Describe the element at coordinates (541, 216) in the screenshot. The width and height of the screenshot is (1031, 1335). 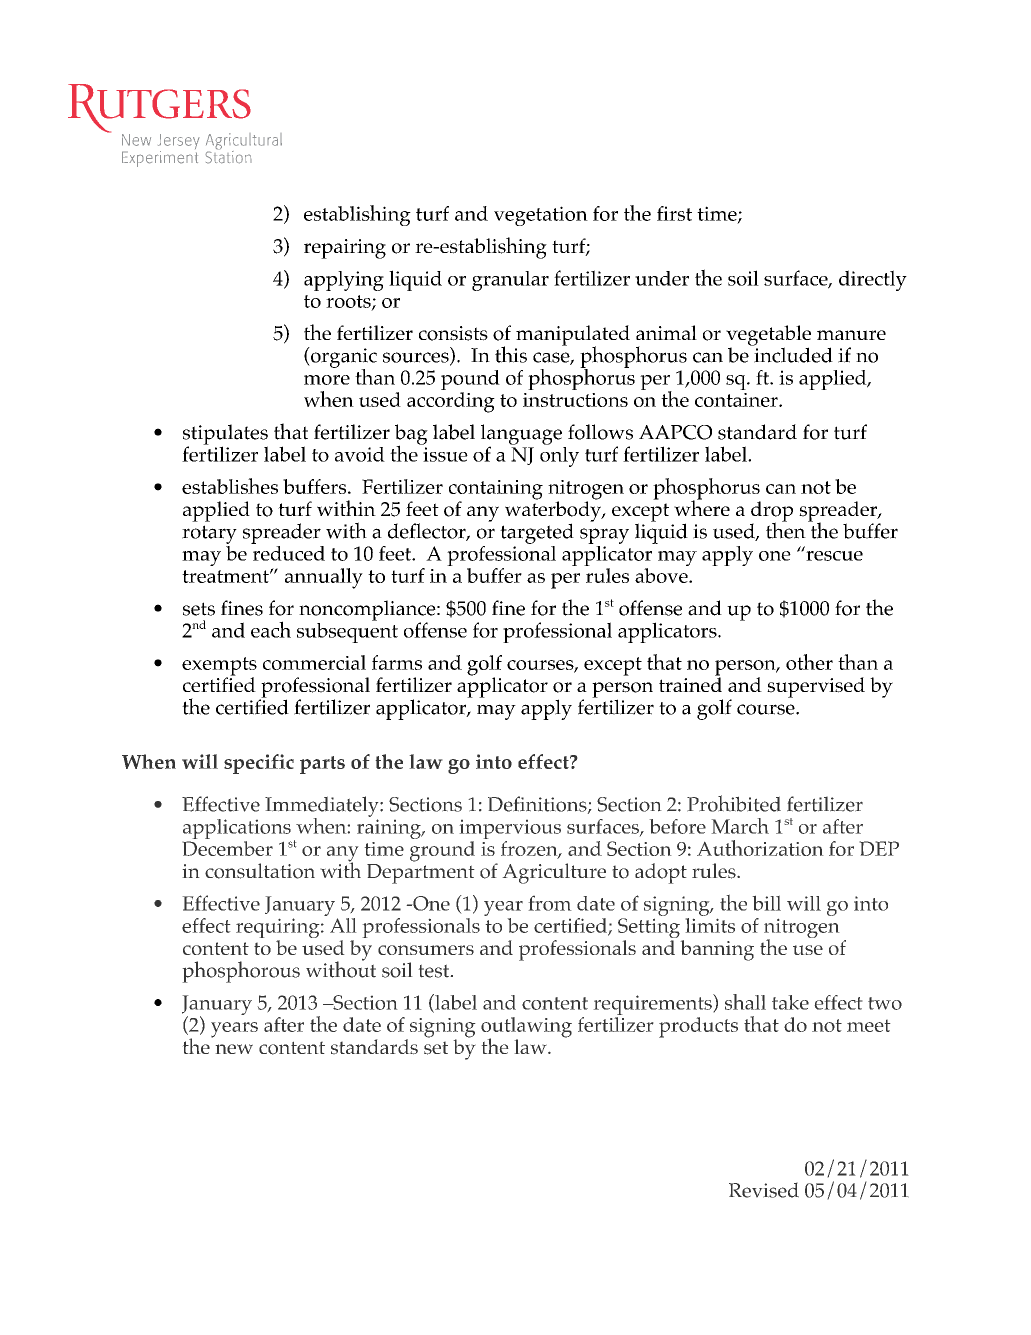
I see `vegetation` at that location.
